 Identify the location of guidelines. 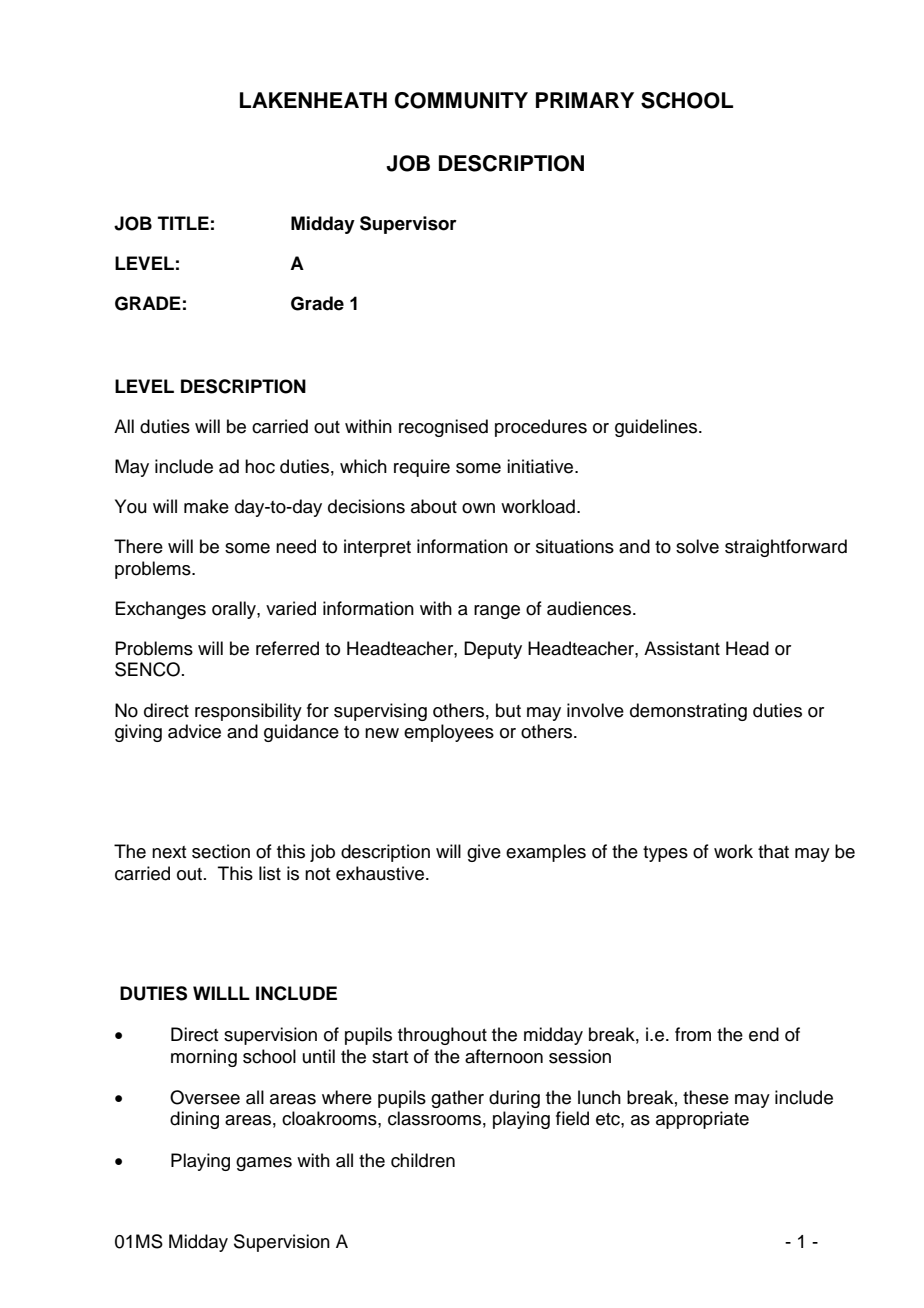
(657, 428).
